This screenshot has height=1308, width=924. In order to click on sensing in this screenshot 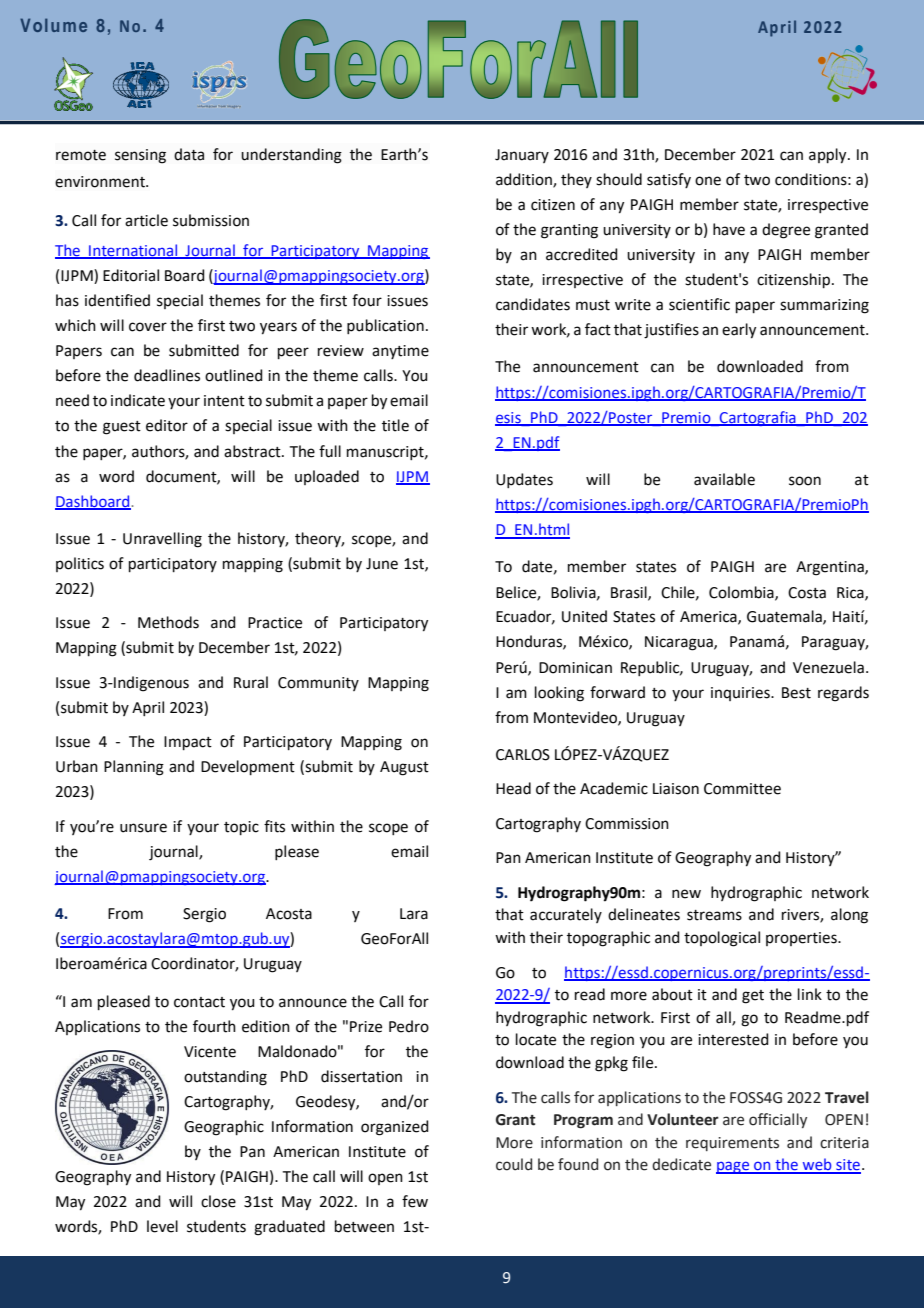, I will do `click(140, 156)`.
